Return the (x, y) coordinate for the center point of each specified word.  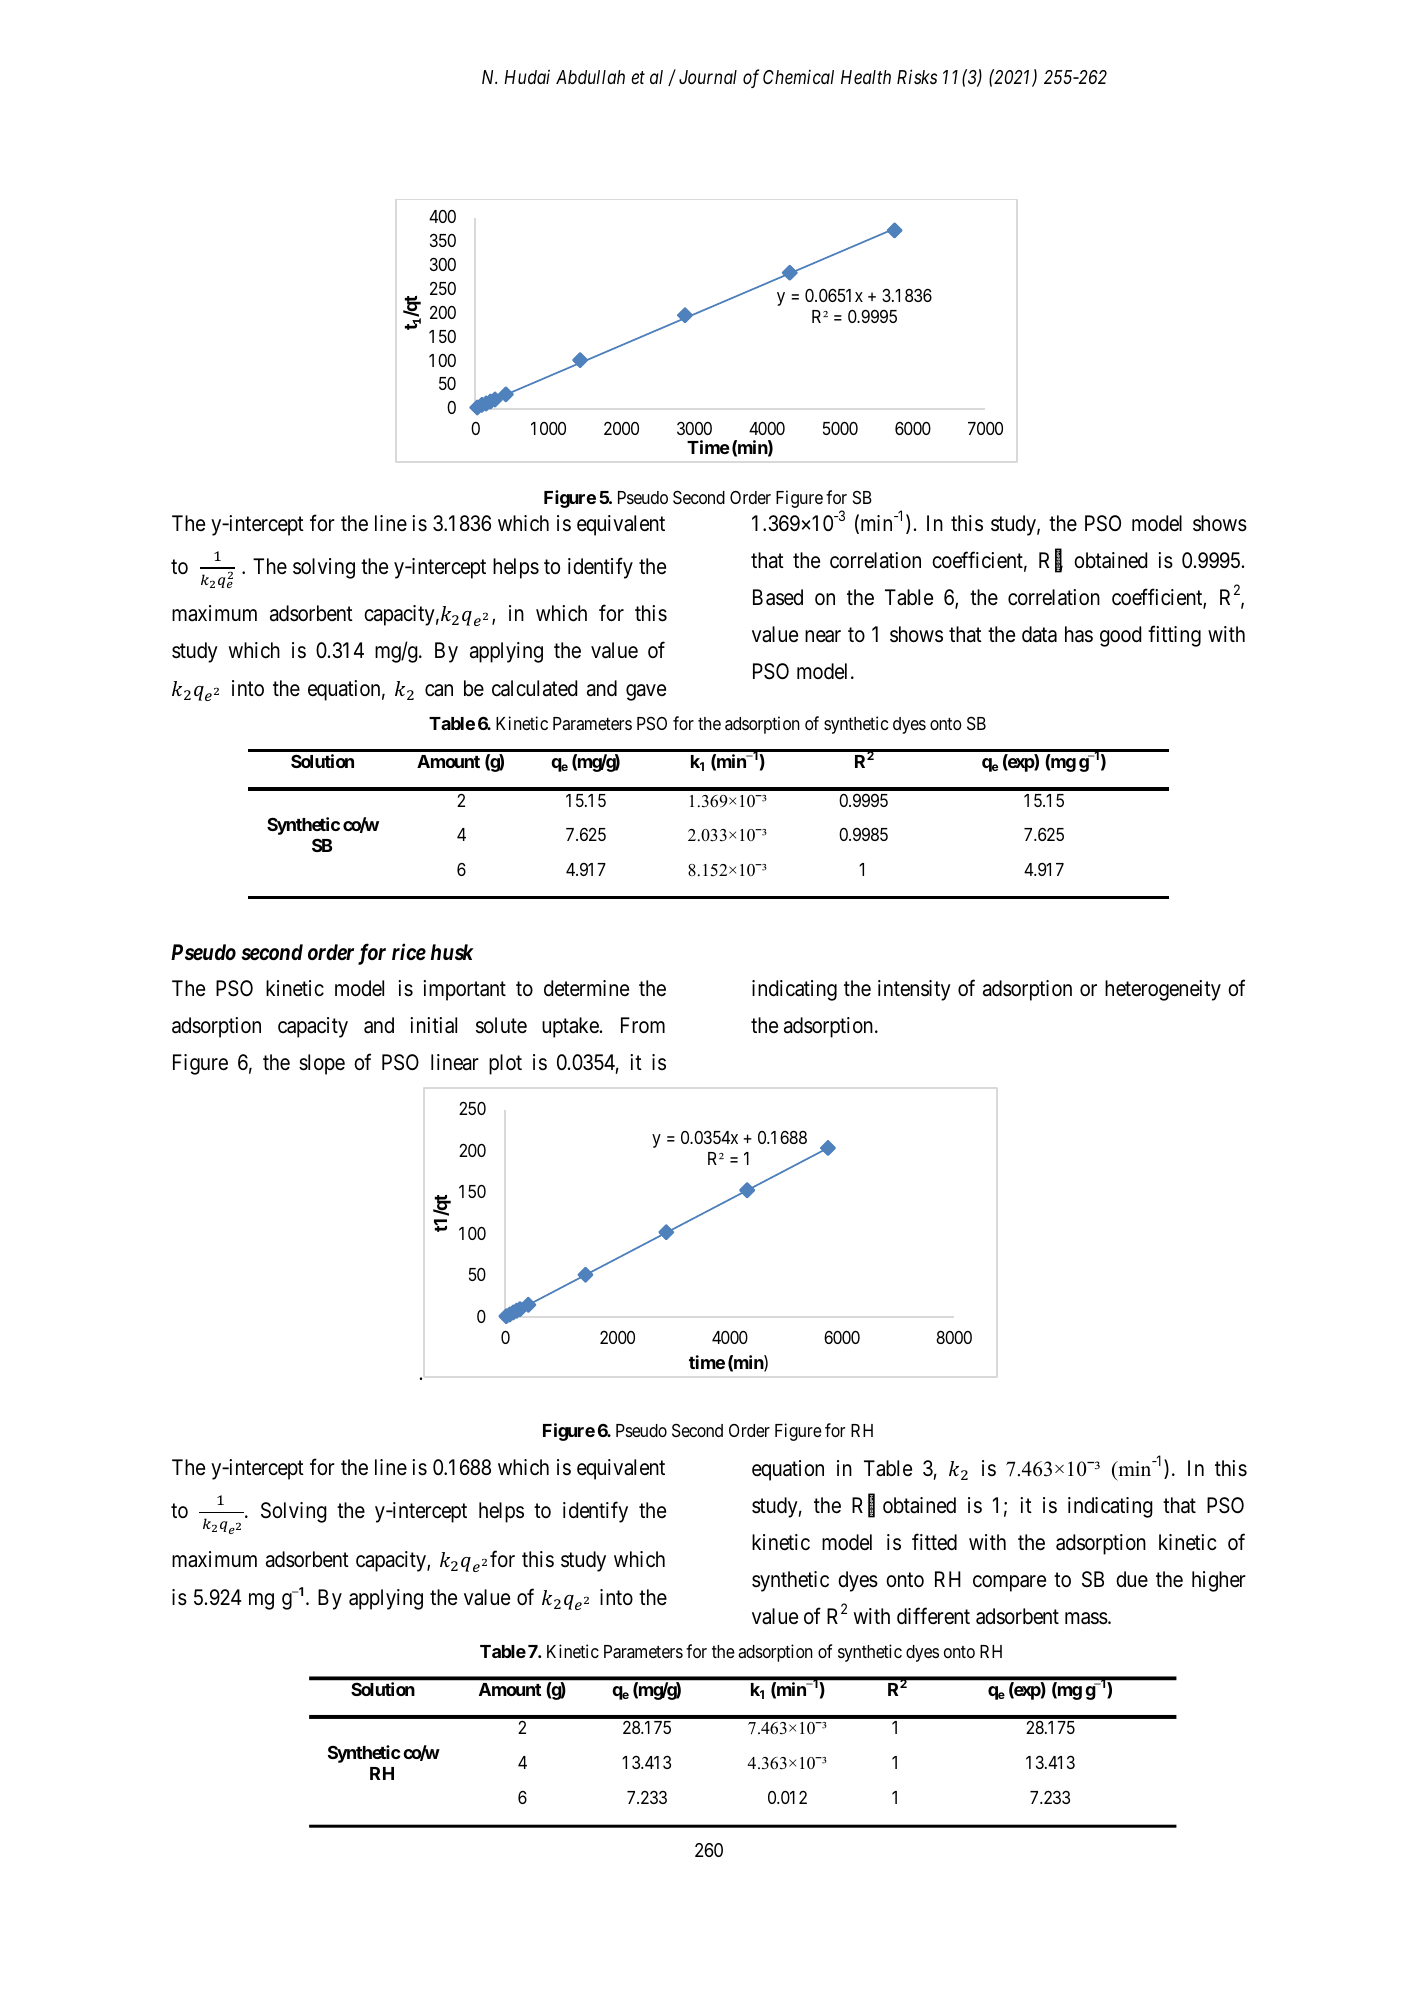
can (439, 690)
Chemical (798, 77)
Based (778, 597)
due (1132, 1579)
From (643, 1025)
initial (433, 1025)
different (933, 1616)
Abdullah (590, 77)
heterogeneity (1163, 990)
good (1120, 636)
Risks (917, 76)
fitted (934, 1542)
